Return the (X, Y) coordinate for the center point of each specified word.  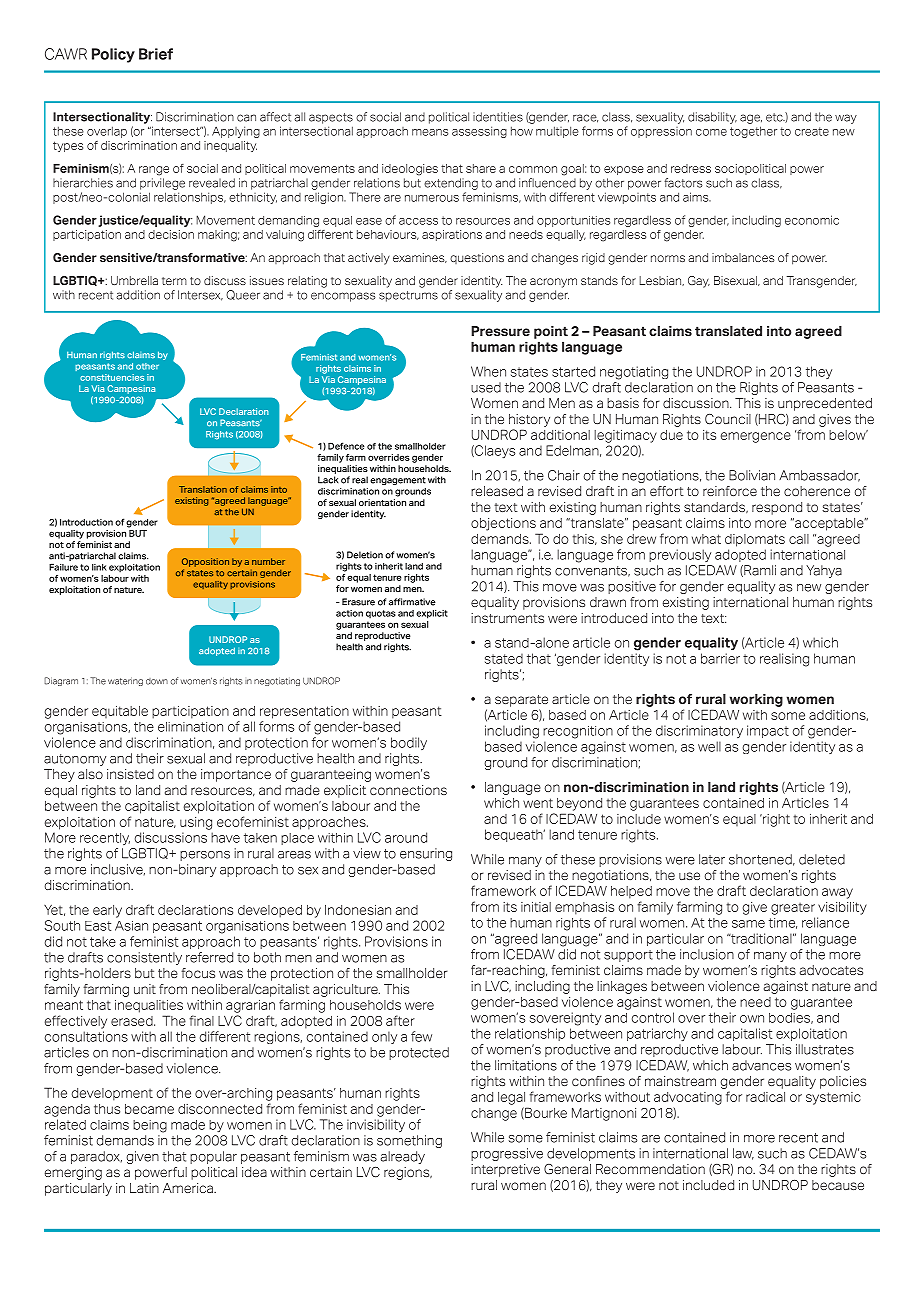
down (157, 681)
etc (775, 117)
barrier (720, 658)
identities (498, 117)
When (488, 371)
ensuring (426, 854)
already (403, 1157)
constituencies (112, 377)
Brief (156, 54)
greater (793, 909)
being (150, 1126)
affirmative (412, 602)
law (743, 1154)
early (107, 911)
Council (728, 419)
